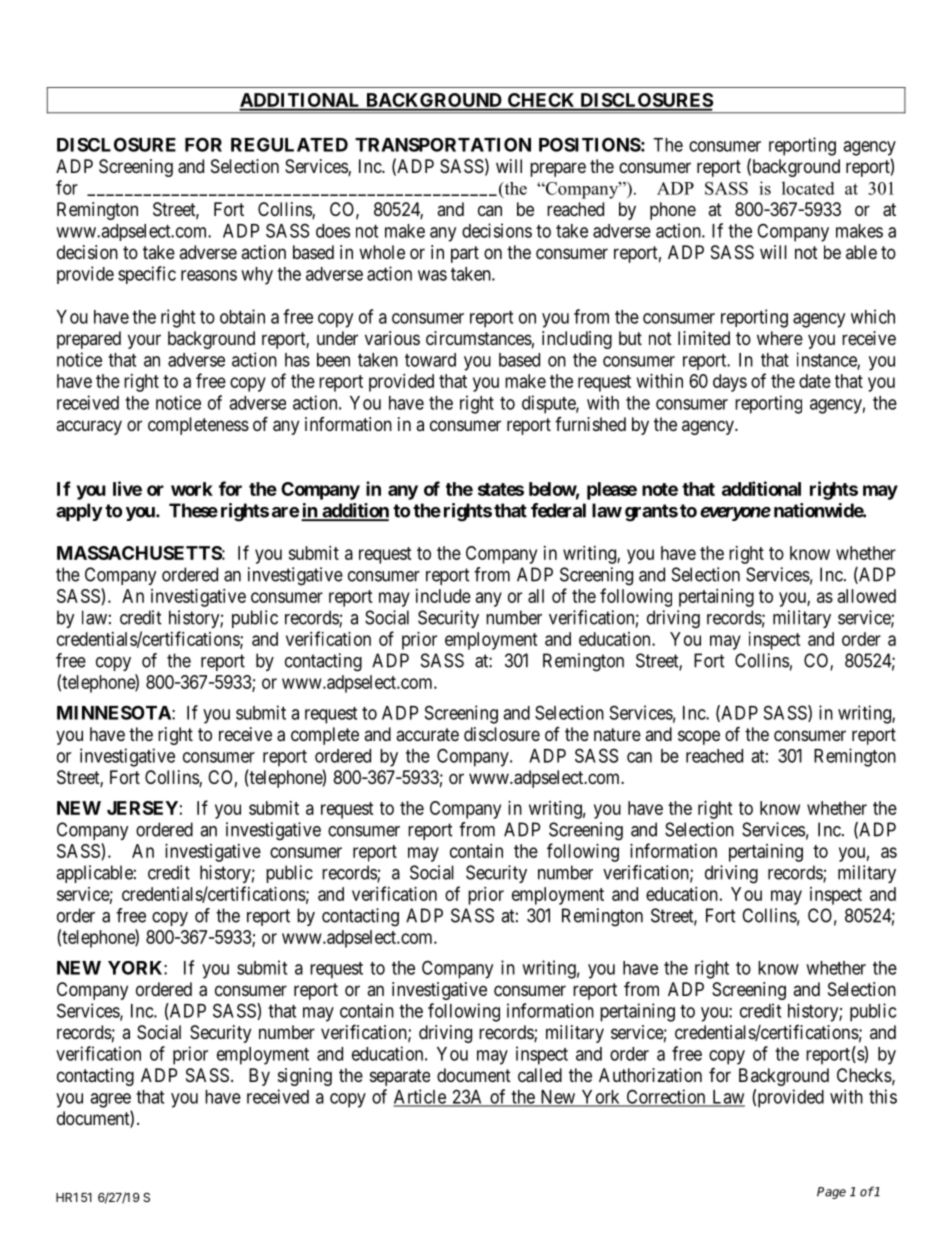 The width and height of the document is (952, 1233). What do you see at coordinates (831, 1193) in the document?
I see `Page` at bounding box center [831, 1193].
